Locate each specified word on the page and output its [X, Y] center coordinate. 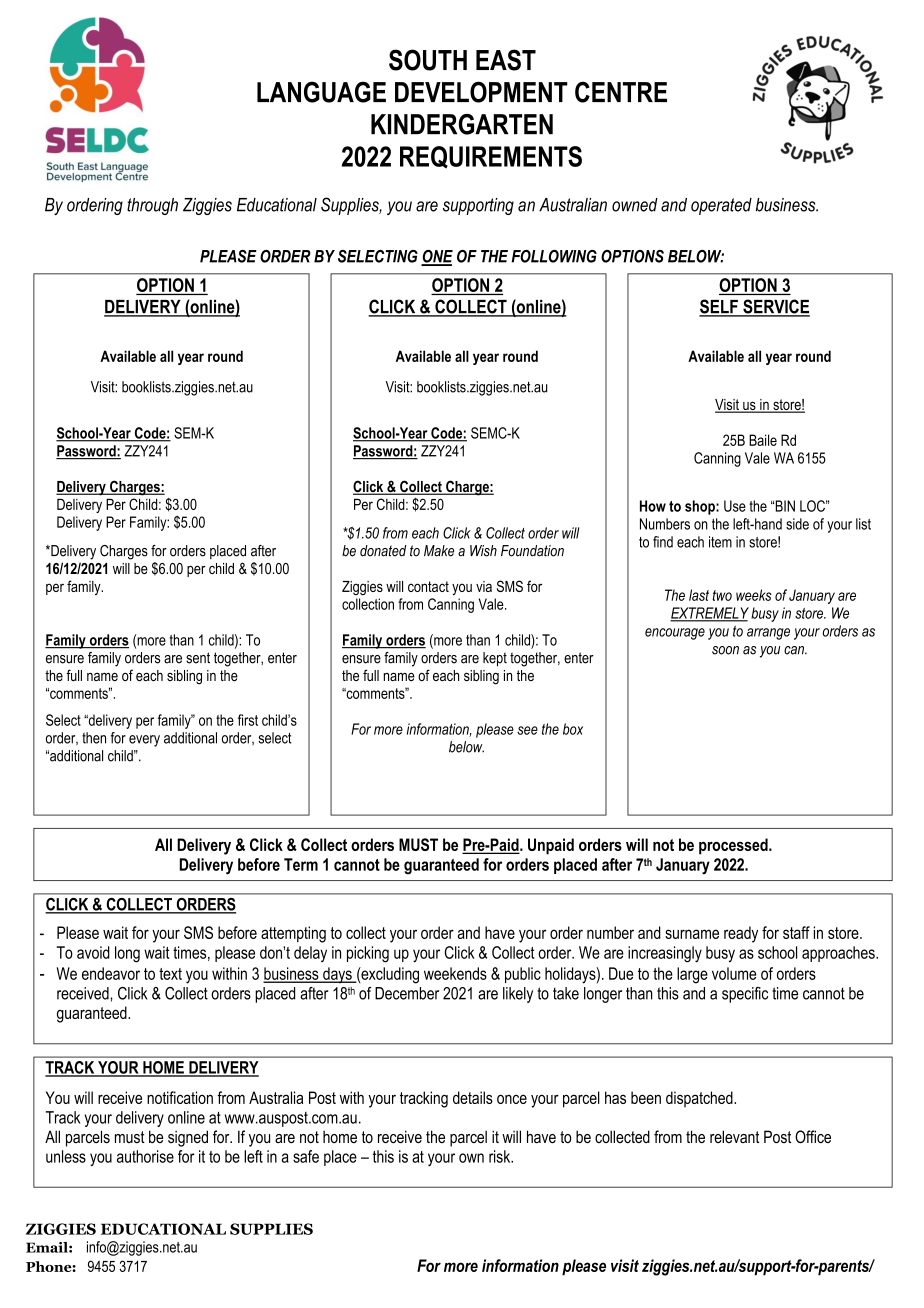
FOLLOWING [554, 256]
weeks [754, 595]
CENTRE [621, 92]
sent [198, 658]
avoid [93, 952]
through [152, 206]
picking [368, 954]
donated [383, 551]
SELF [719, 307]
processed [734, 846]
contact [428, 586]
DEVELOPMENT [481, 92]
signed [188, 1138]
